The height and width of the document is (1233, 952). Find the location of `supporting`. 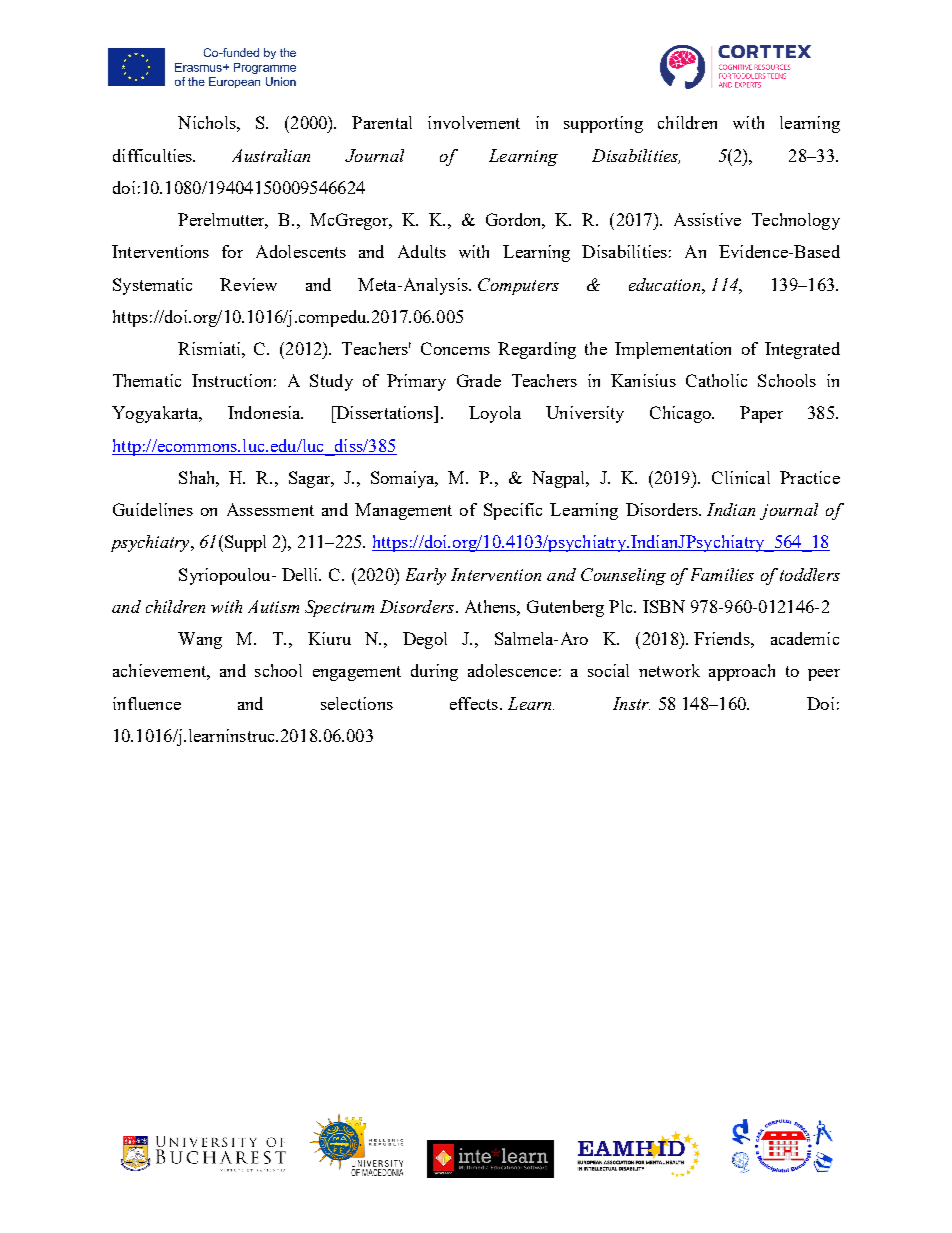

supporting is located at coordinates (603, 124).
